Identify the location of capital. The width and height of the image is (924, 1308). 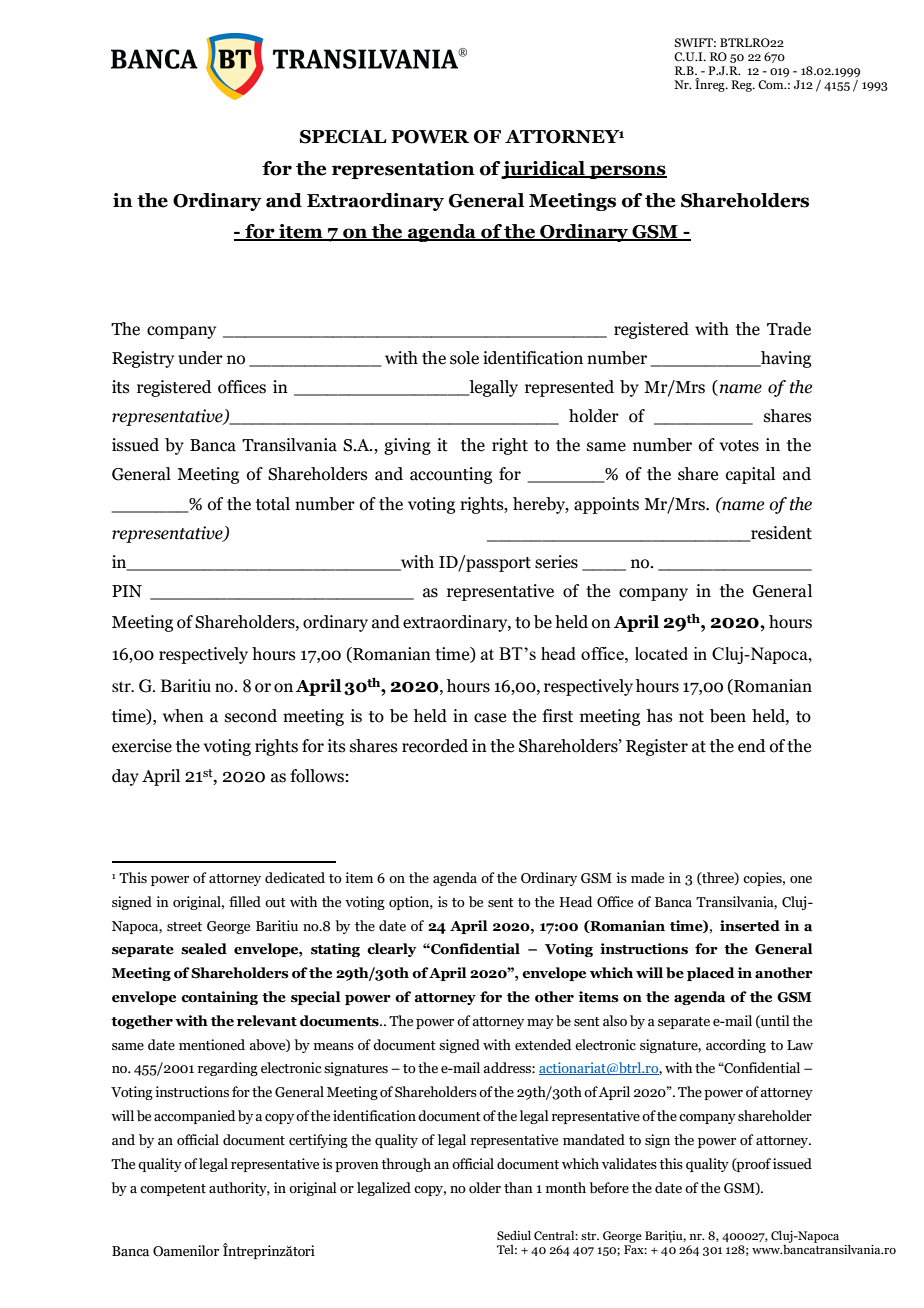
(750, 475).
